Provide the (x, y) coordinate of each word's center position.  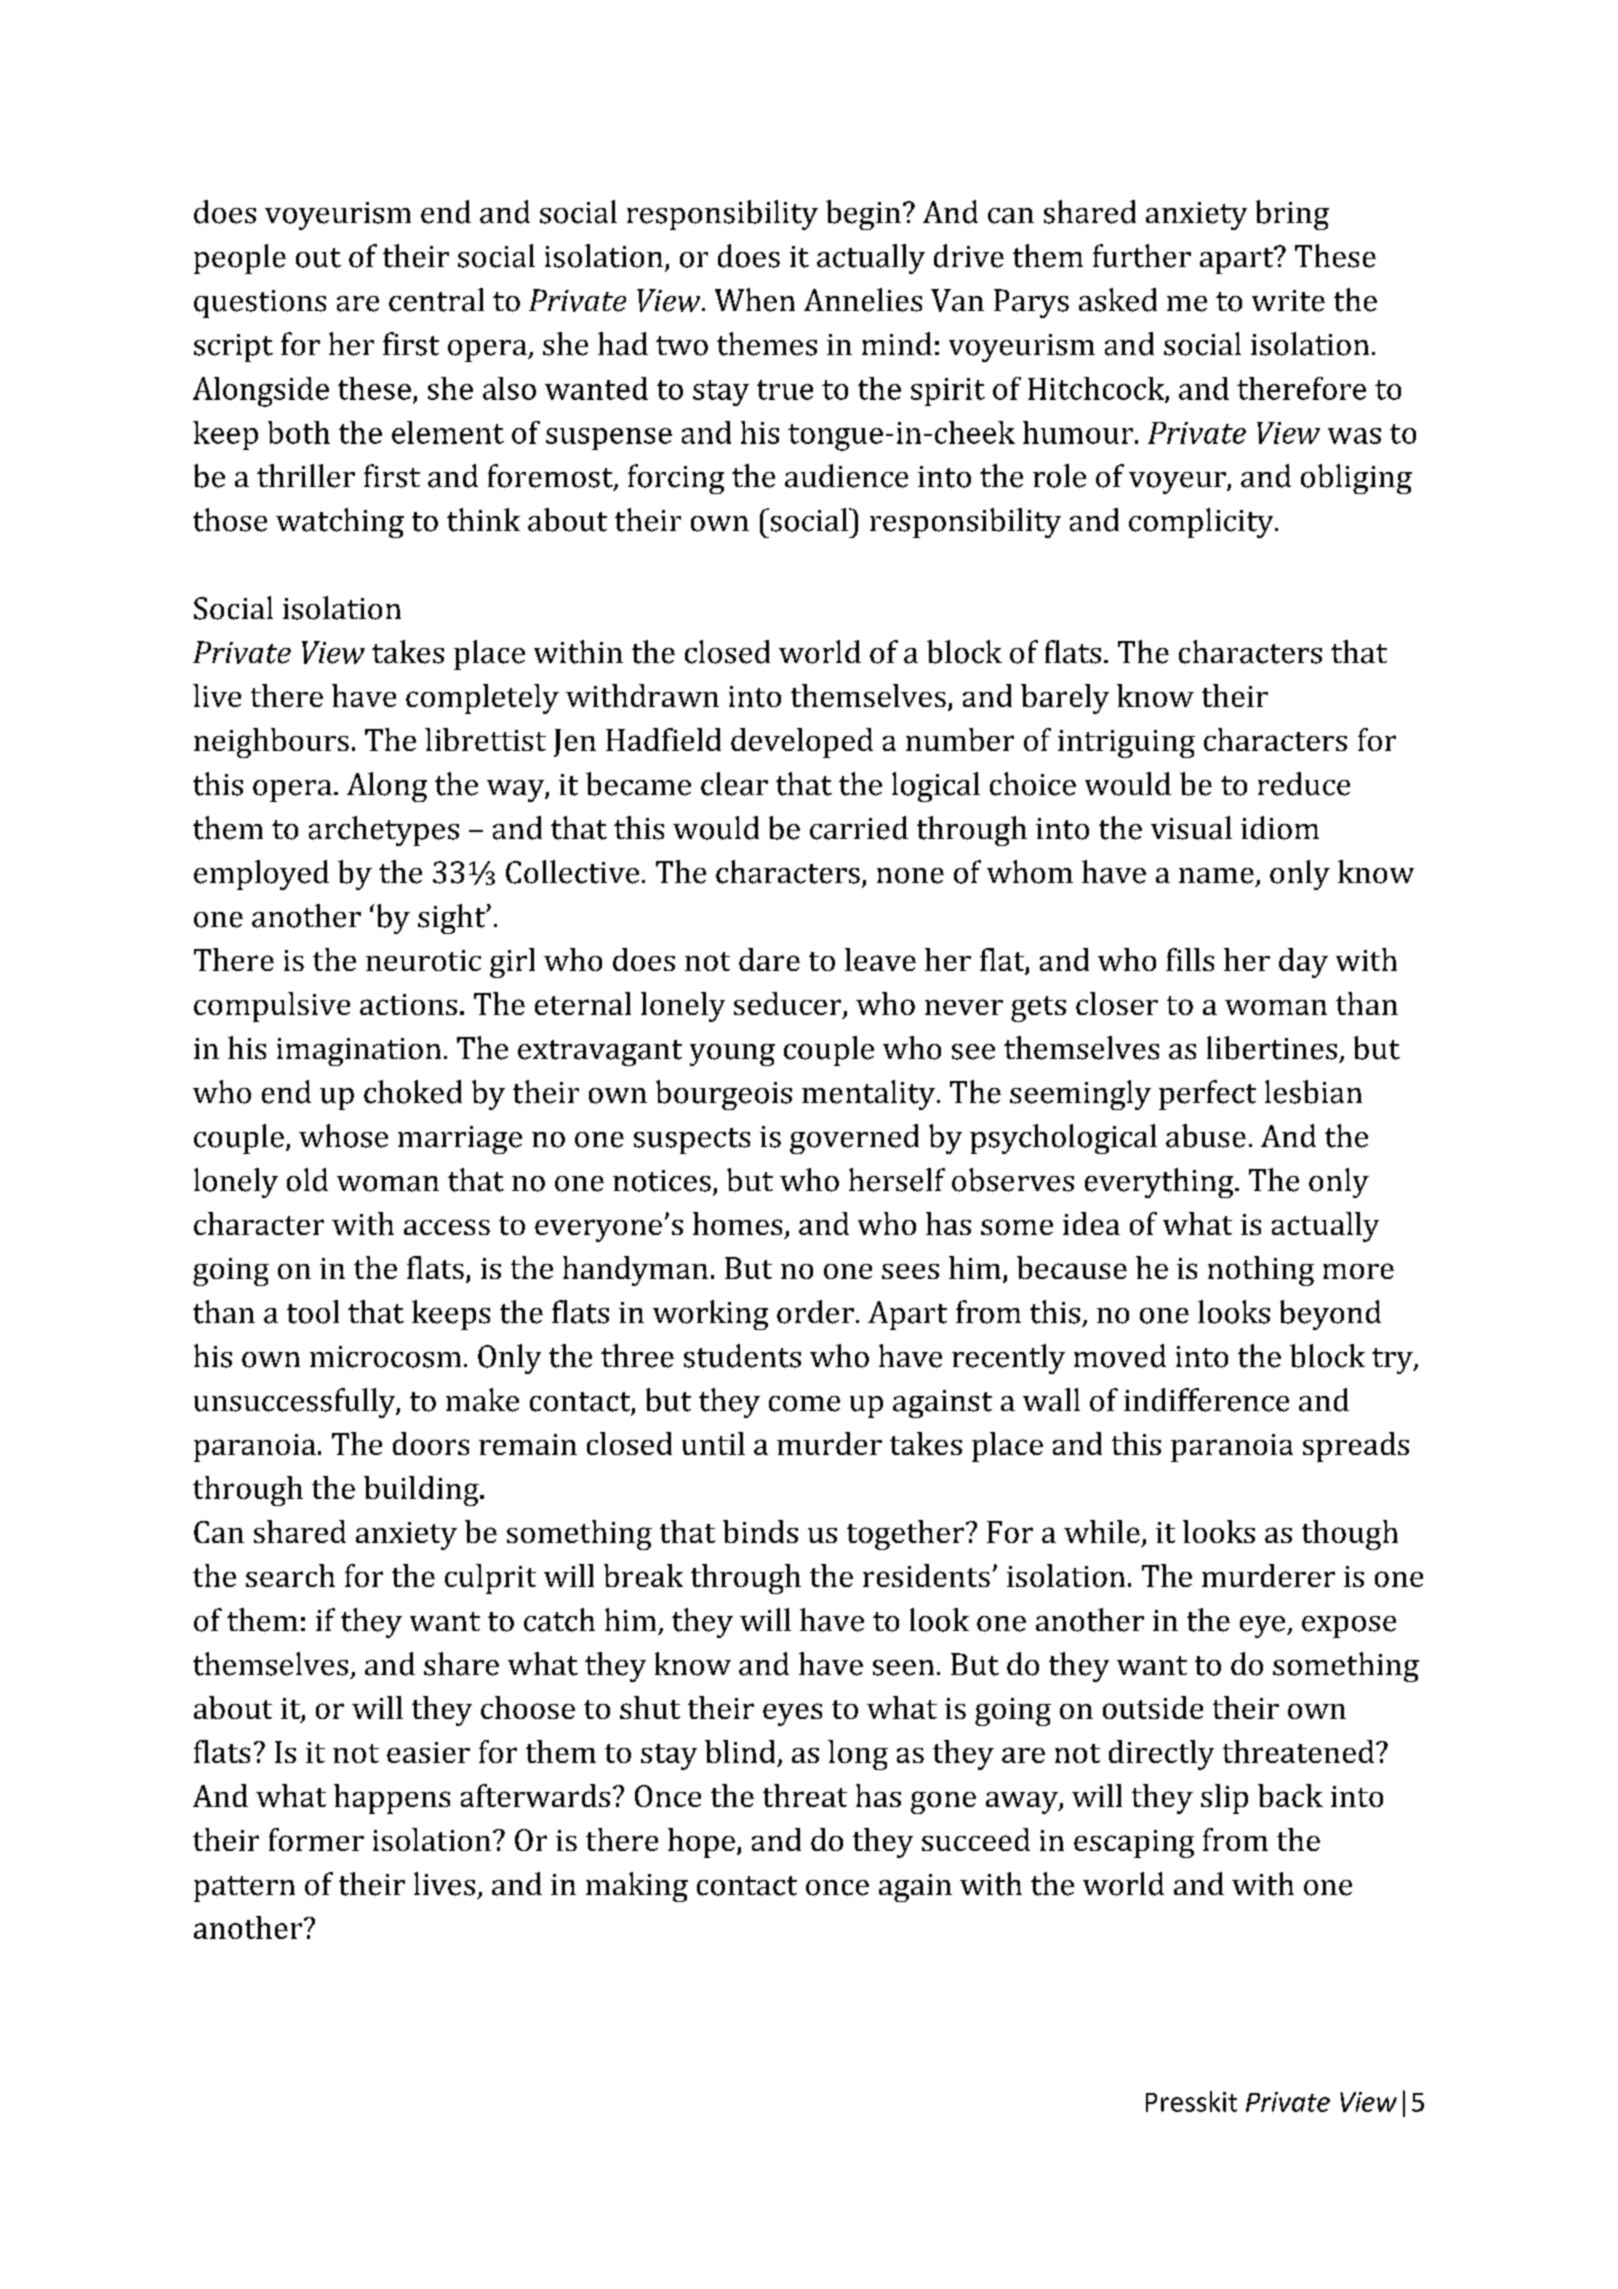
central (436, 300)
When (755, 300)
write (1288, 301)
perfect (1207, 1095)
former (316, 1839)
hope (701, 1843)
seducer (789, 1005)
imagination (359, 1052)
